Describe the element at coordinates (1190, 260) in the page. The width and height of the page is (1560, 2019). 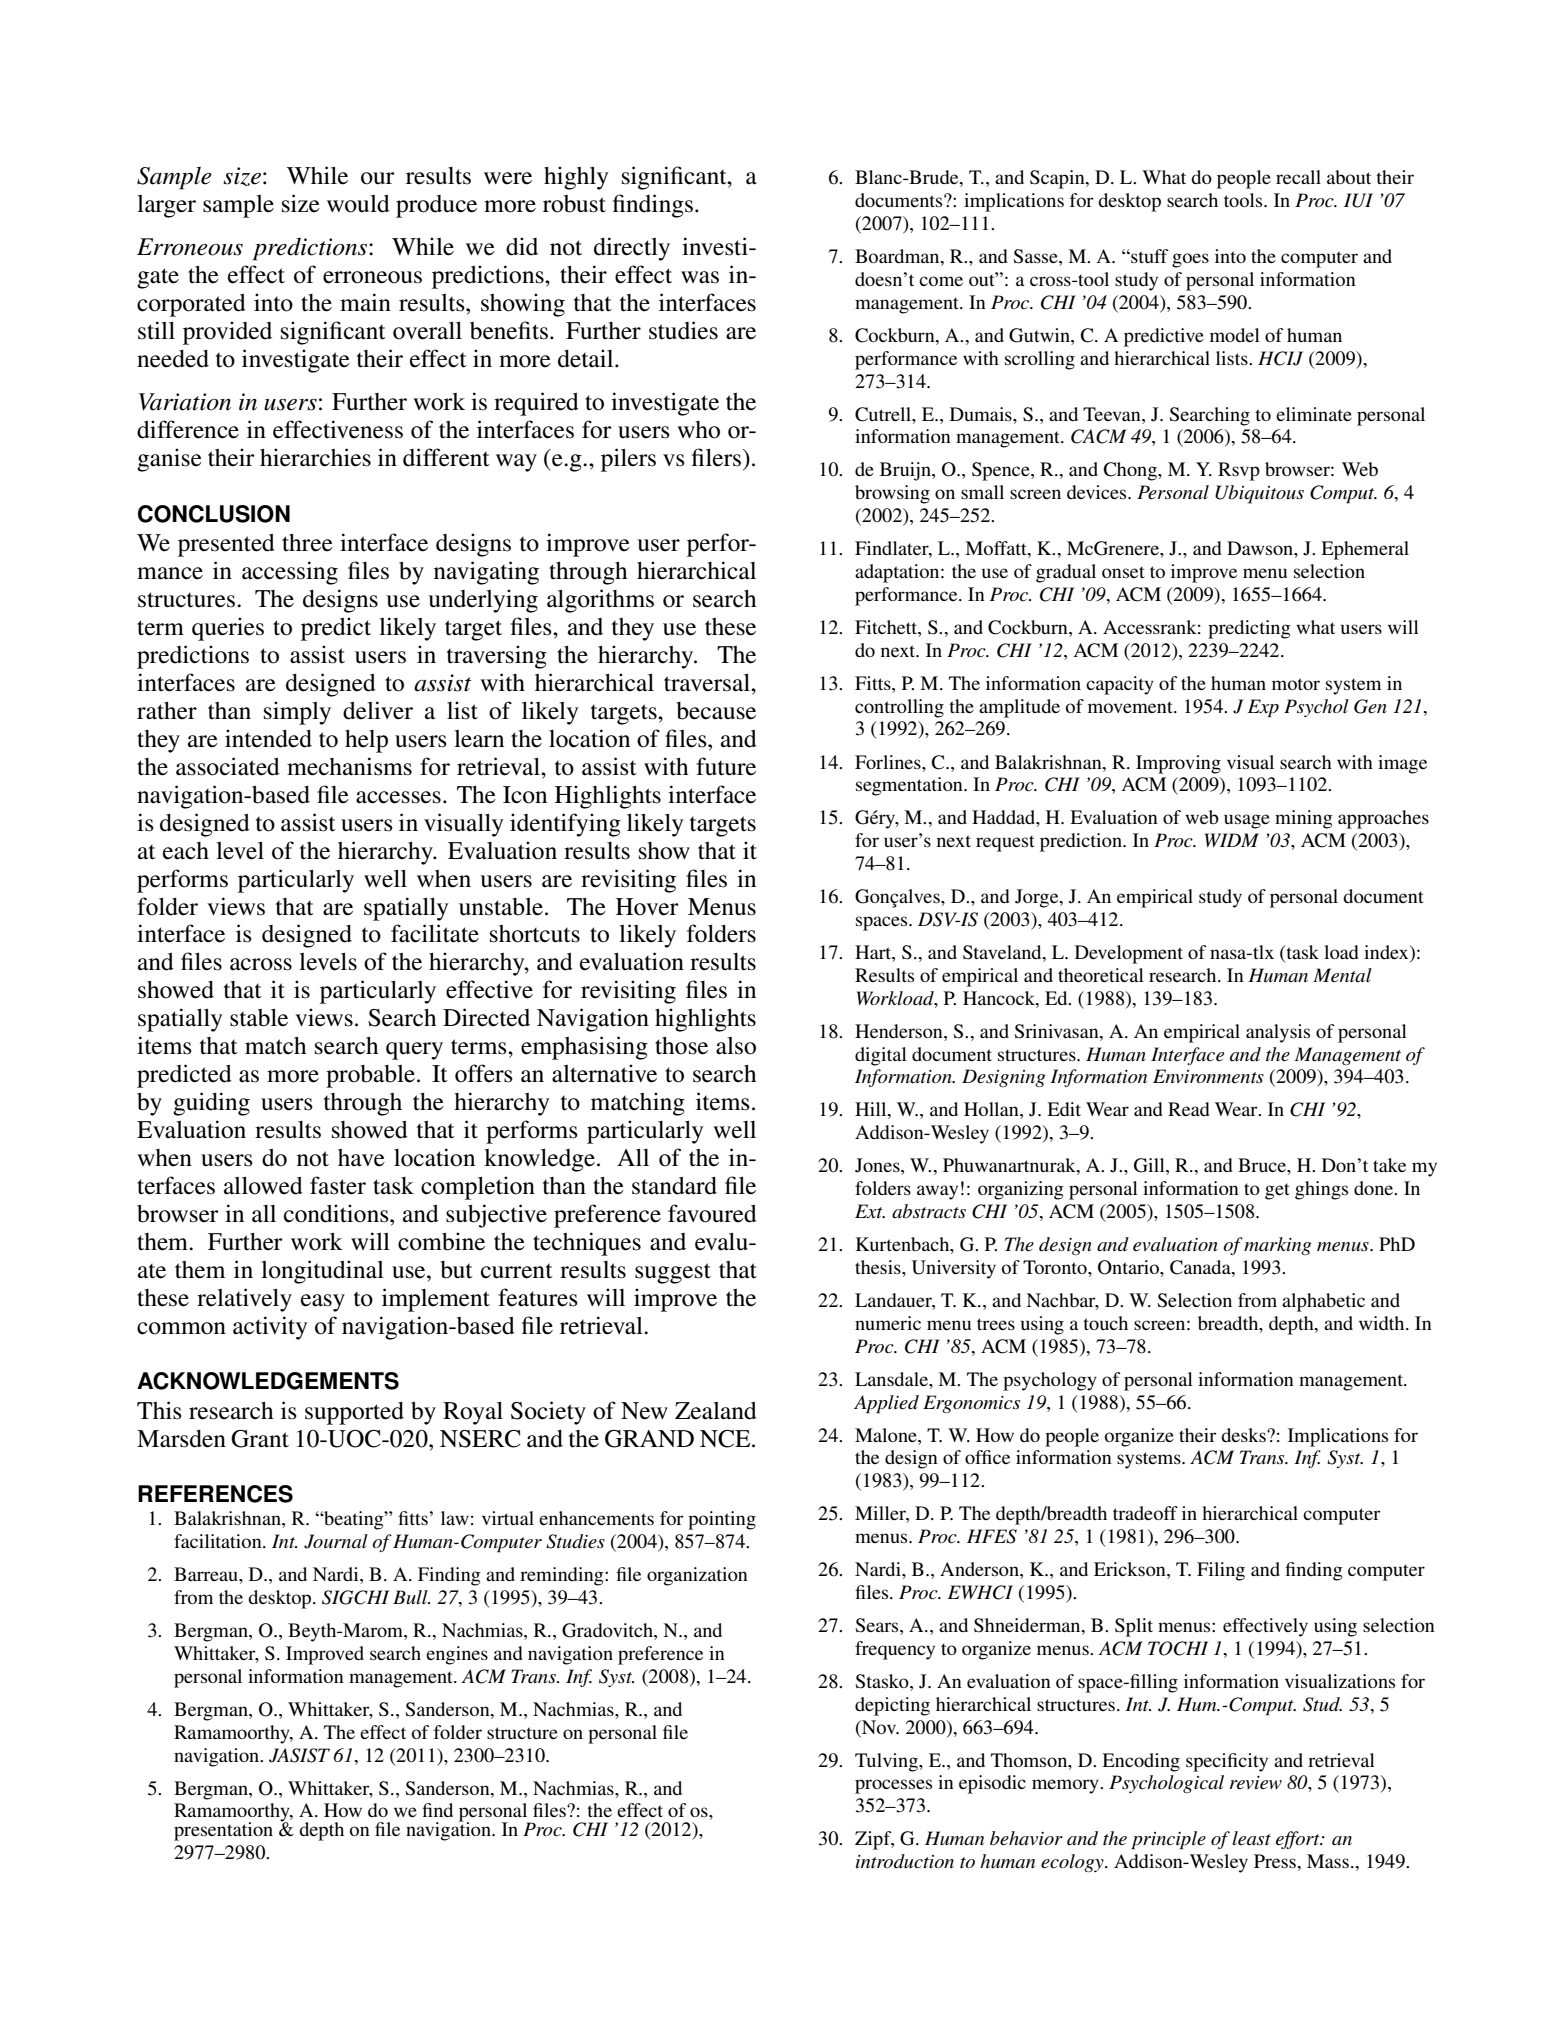
I see `goes` at that location.
